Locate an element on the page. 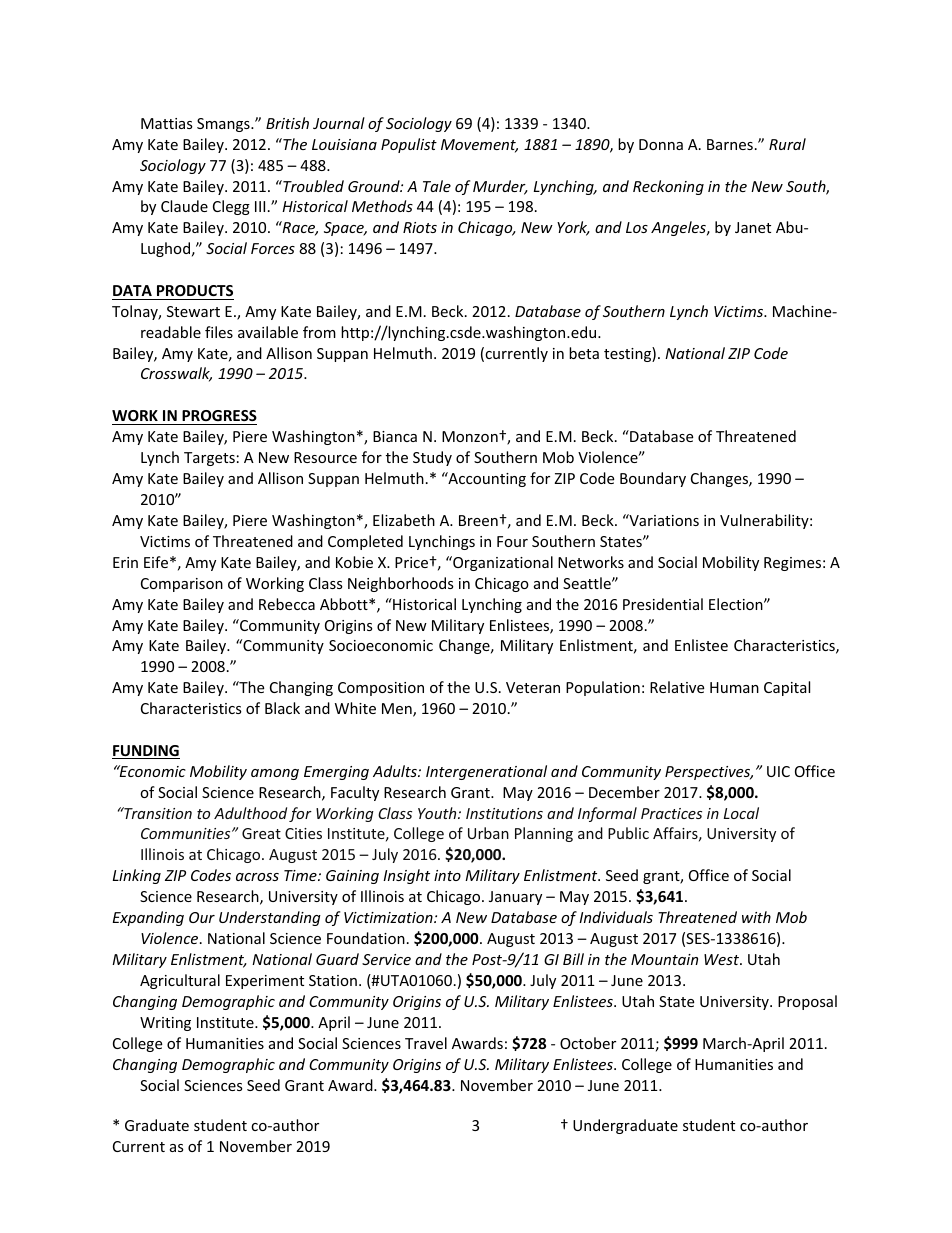 The image size is (952, 1233). Populist is located at coordinates (409, 145).
